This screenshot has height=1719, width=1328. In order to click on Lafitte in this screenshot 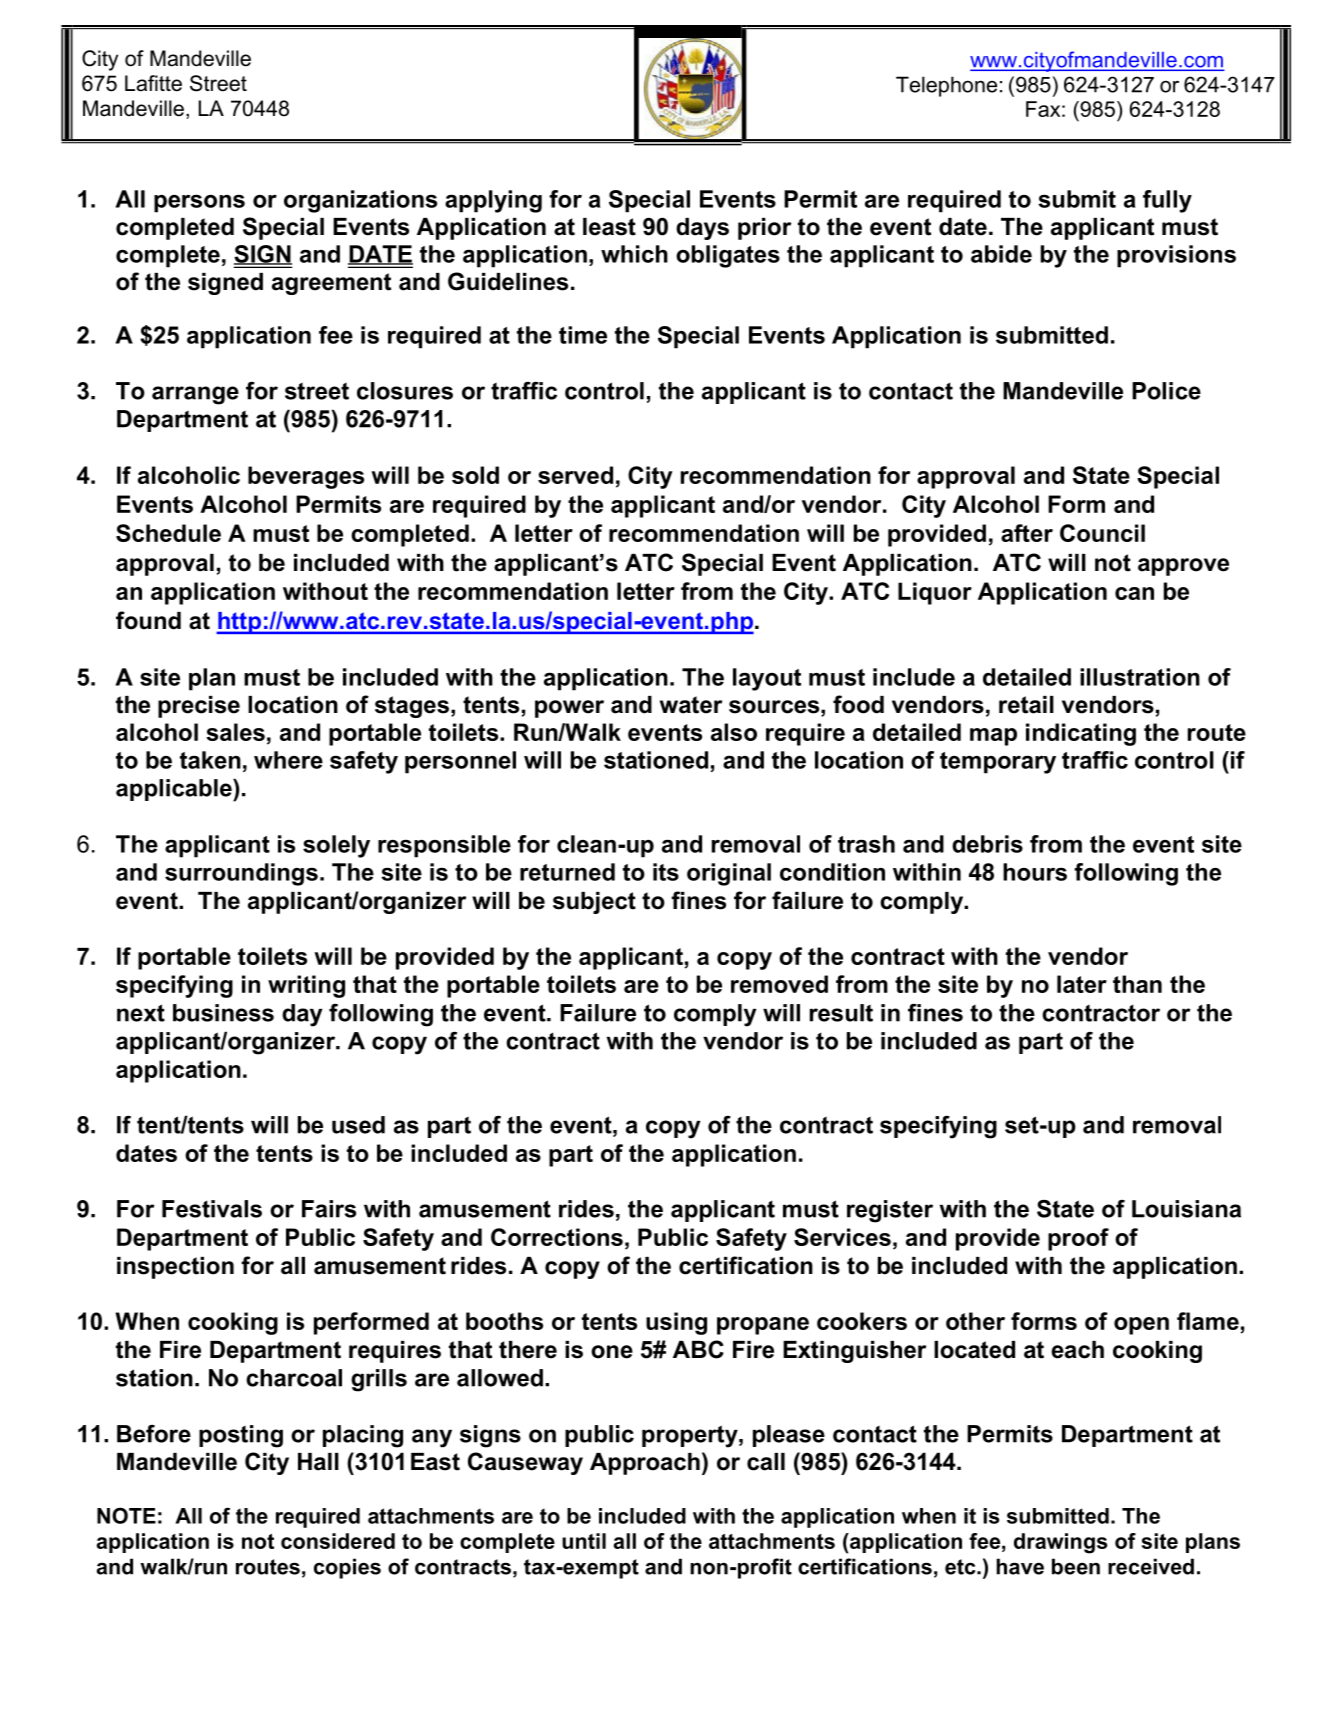, I will do `click(153, 83)`.
